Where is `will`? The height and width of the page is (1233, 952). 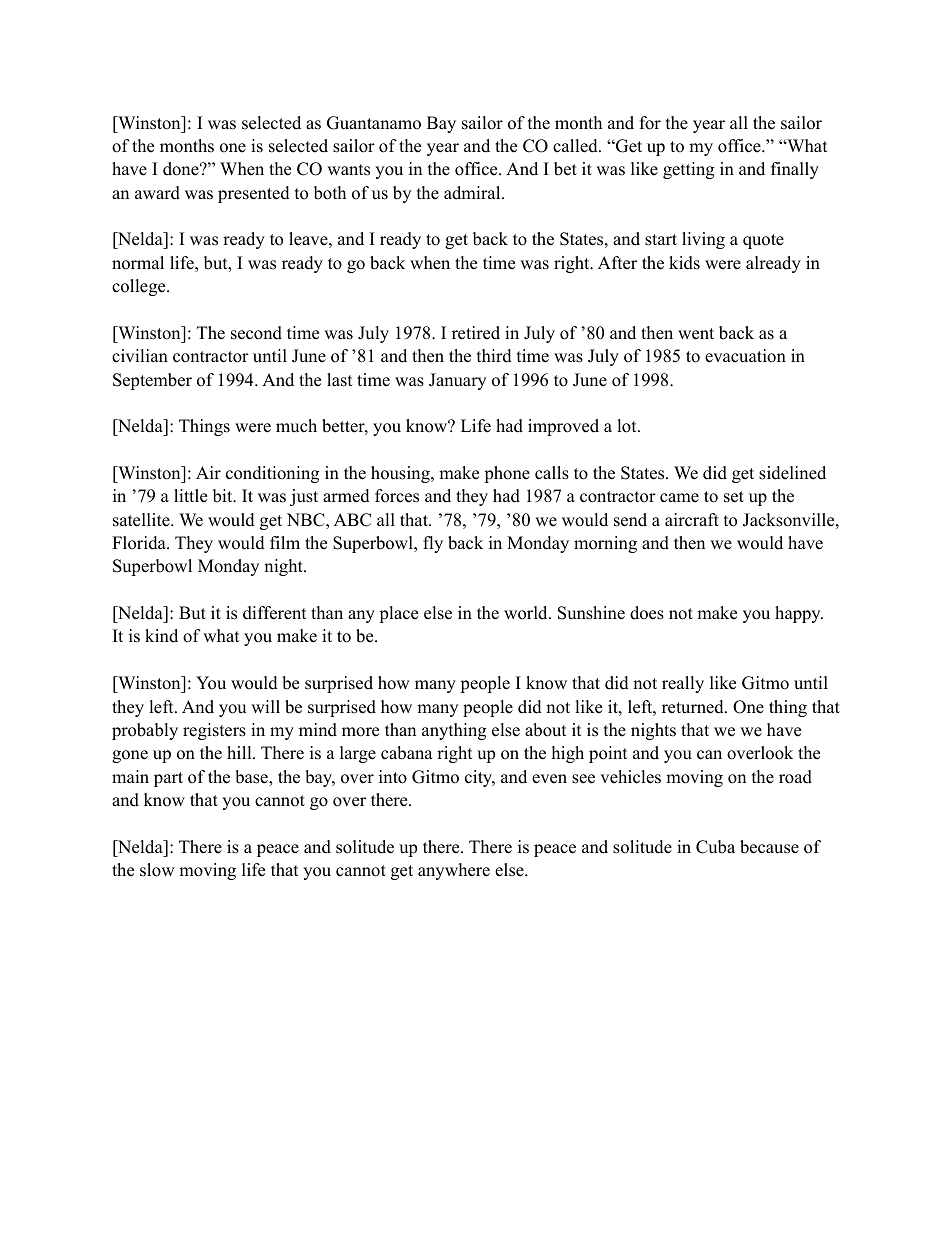
will is located at coordinates (265, 706).
